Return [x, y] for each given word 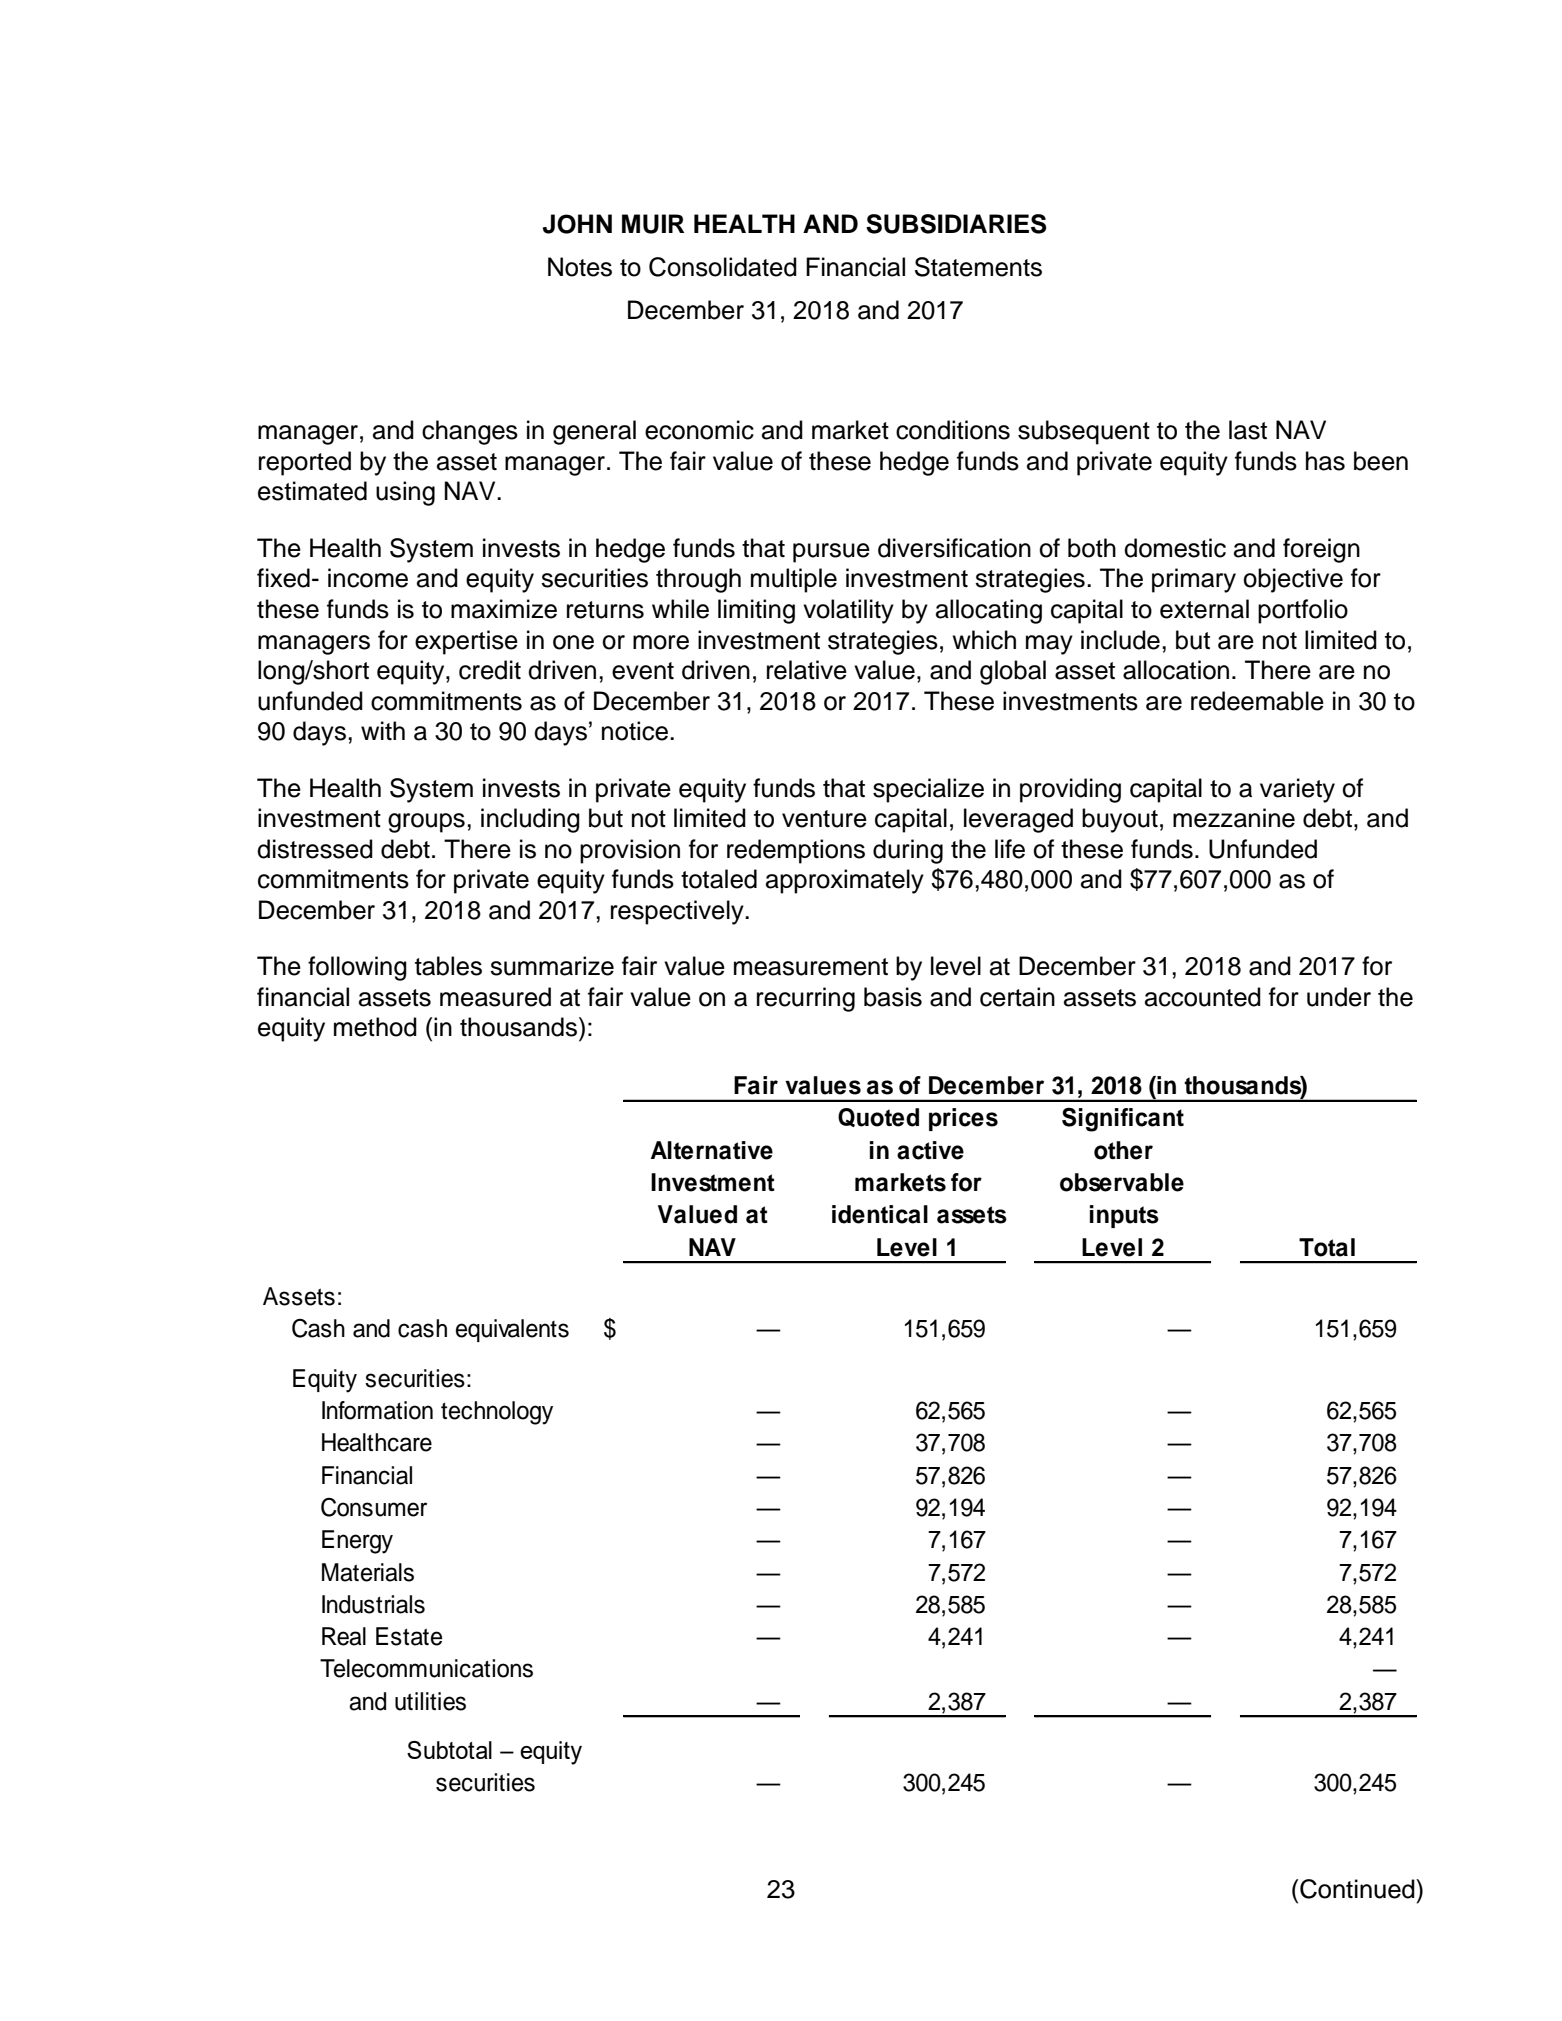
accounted [1203, 997]
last [1248, 430]
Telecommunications [426, 1668]
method [375, 1027]
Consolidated [723, 267]
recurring [806, 999]
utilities [430, 1701]
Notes [580, 267]
